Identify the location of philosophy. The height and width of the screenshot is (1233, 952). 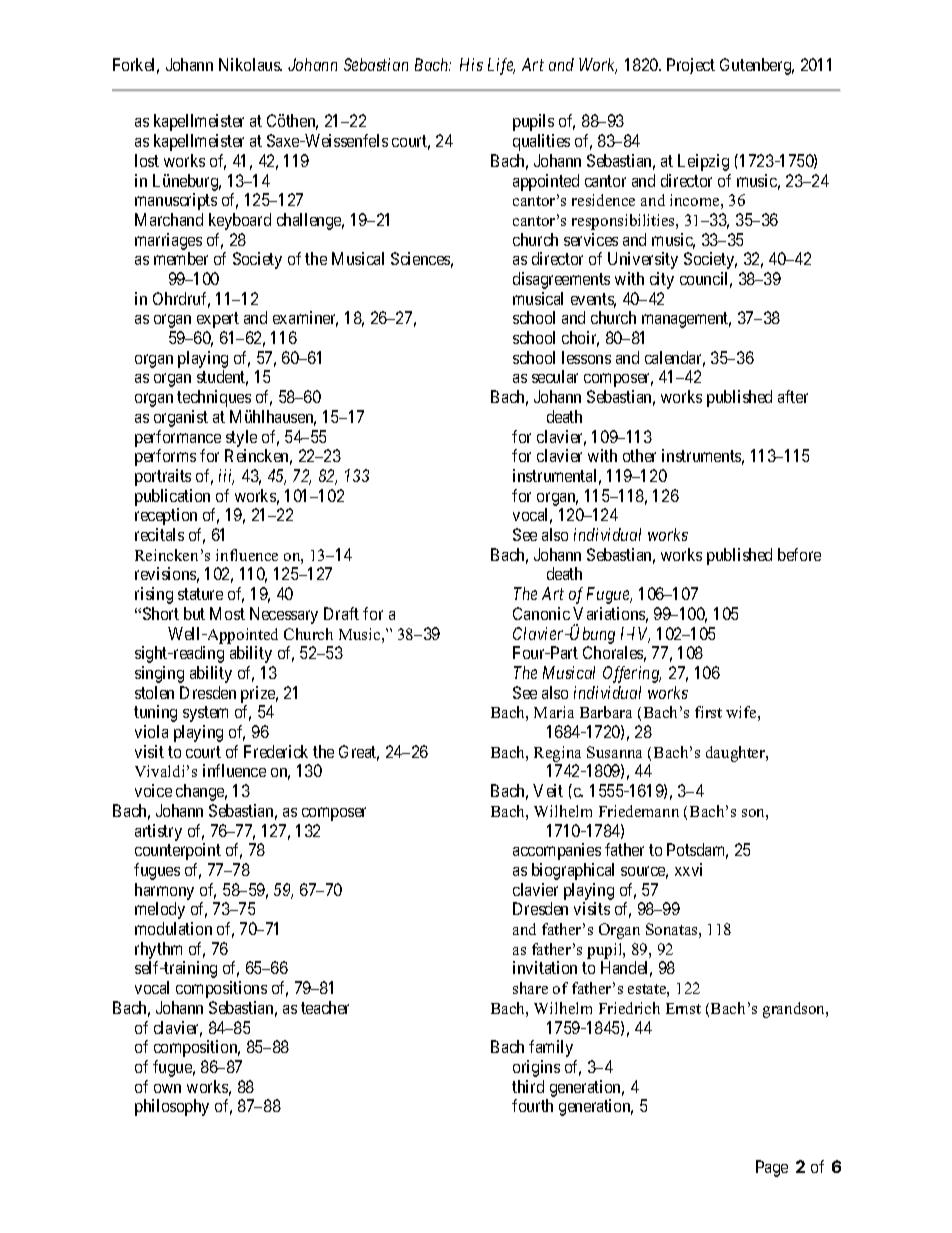
(172, 1107).
